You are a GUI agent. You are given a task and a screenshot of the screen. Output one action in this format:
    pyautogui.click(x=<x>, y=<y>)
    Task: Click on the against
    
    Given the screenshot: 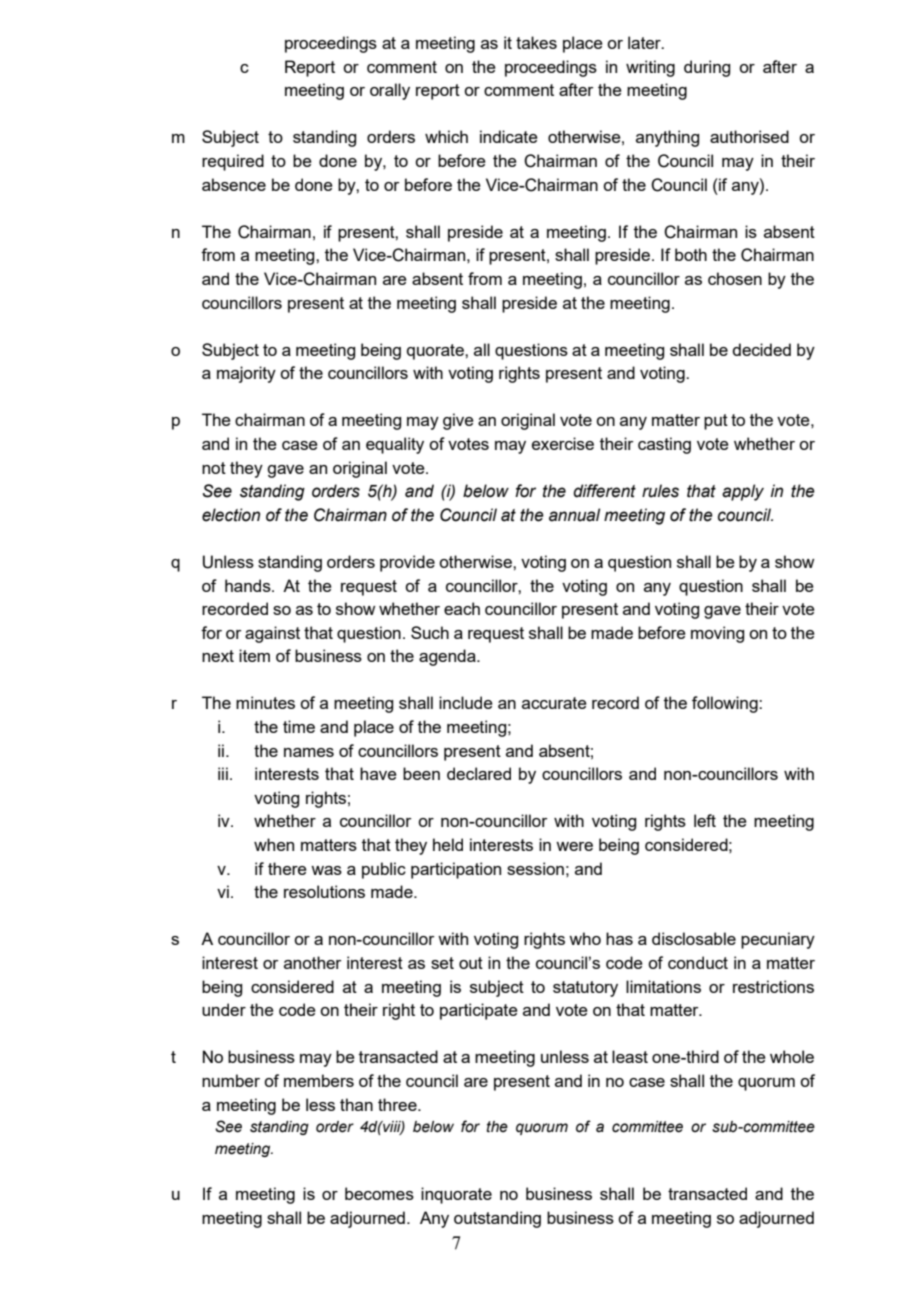 What is the action you would take?
    pyautogui.click(x=272, y=634)
